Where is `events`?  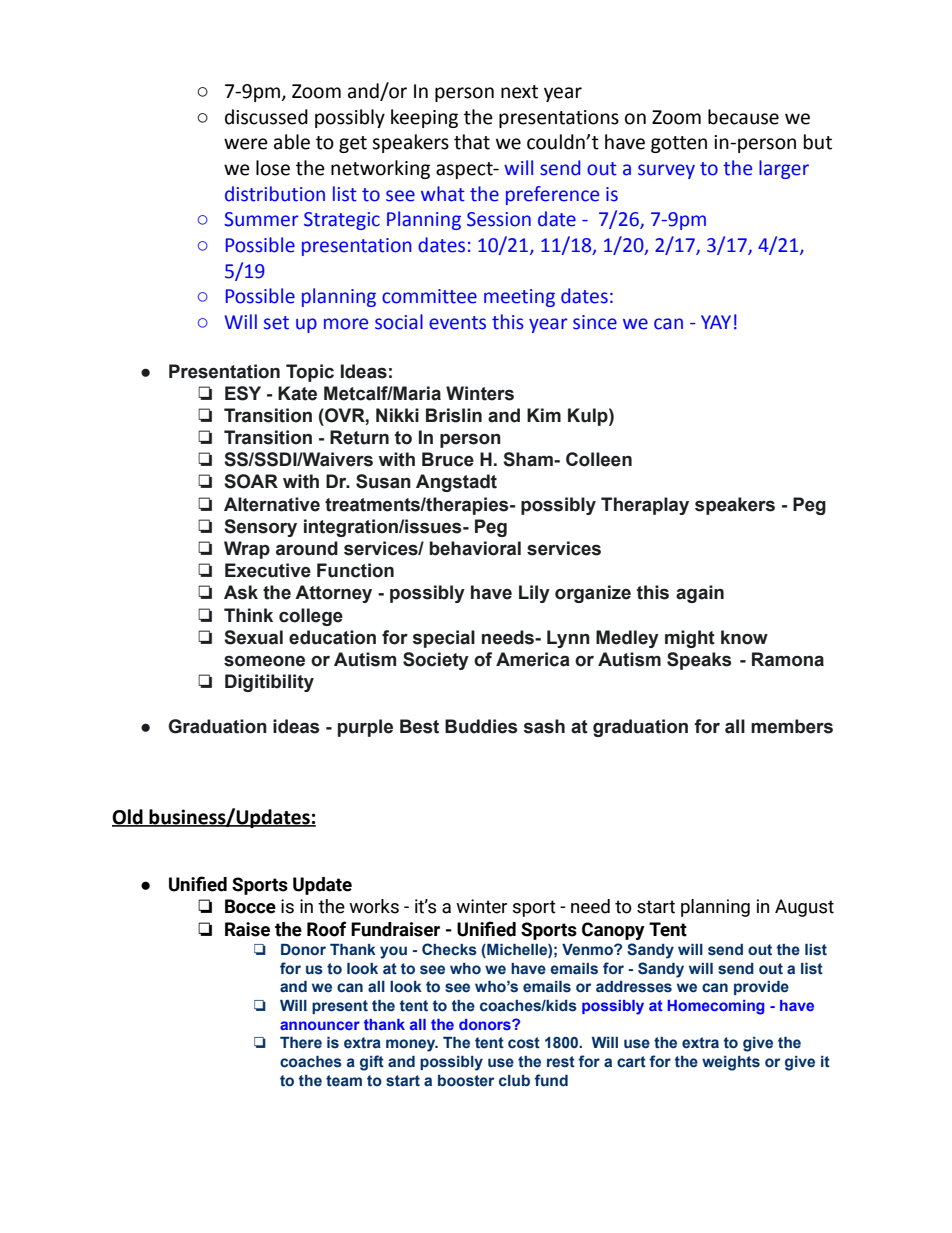 events is located at coordinates (457, 323).
